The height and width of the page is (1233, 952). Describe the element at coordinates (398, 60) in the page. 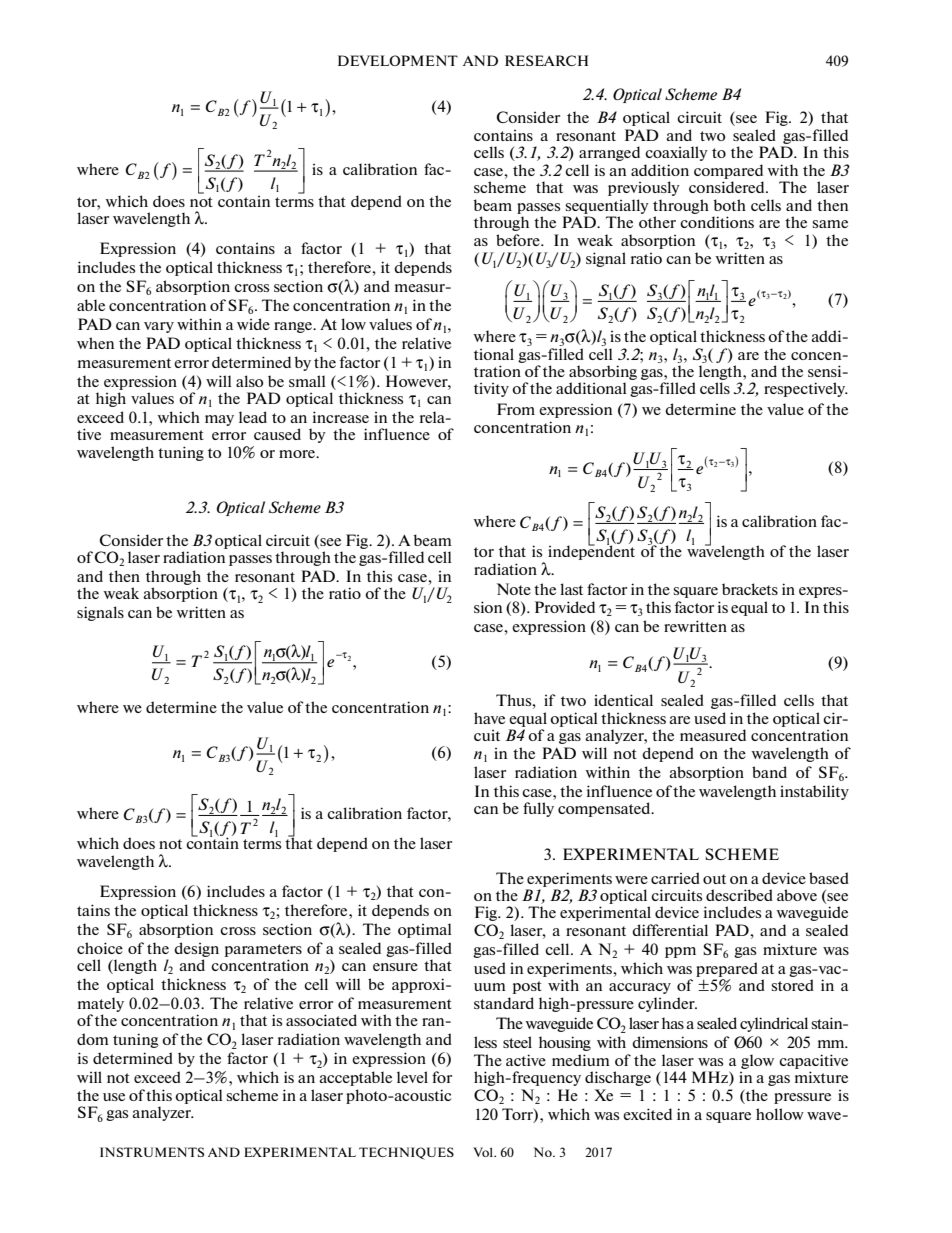

I see `DEVELOPMENT` at that location.
